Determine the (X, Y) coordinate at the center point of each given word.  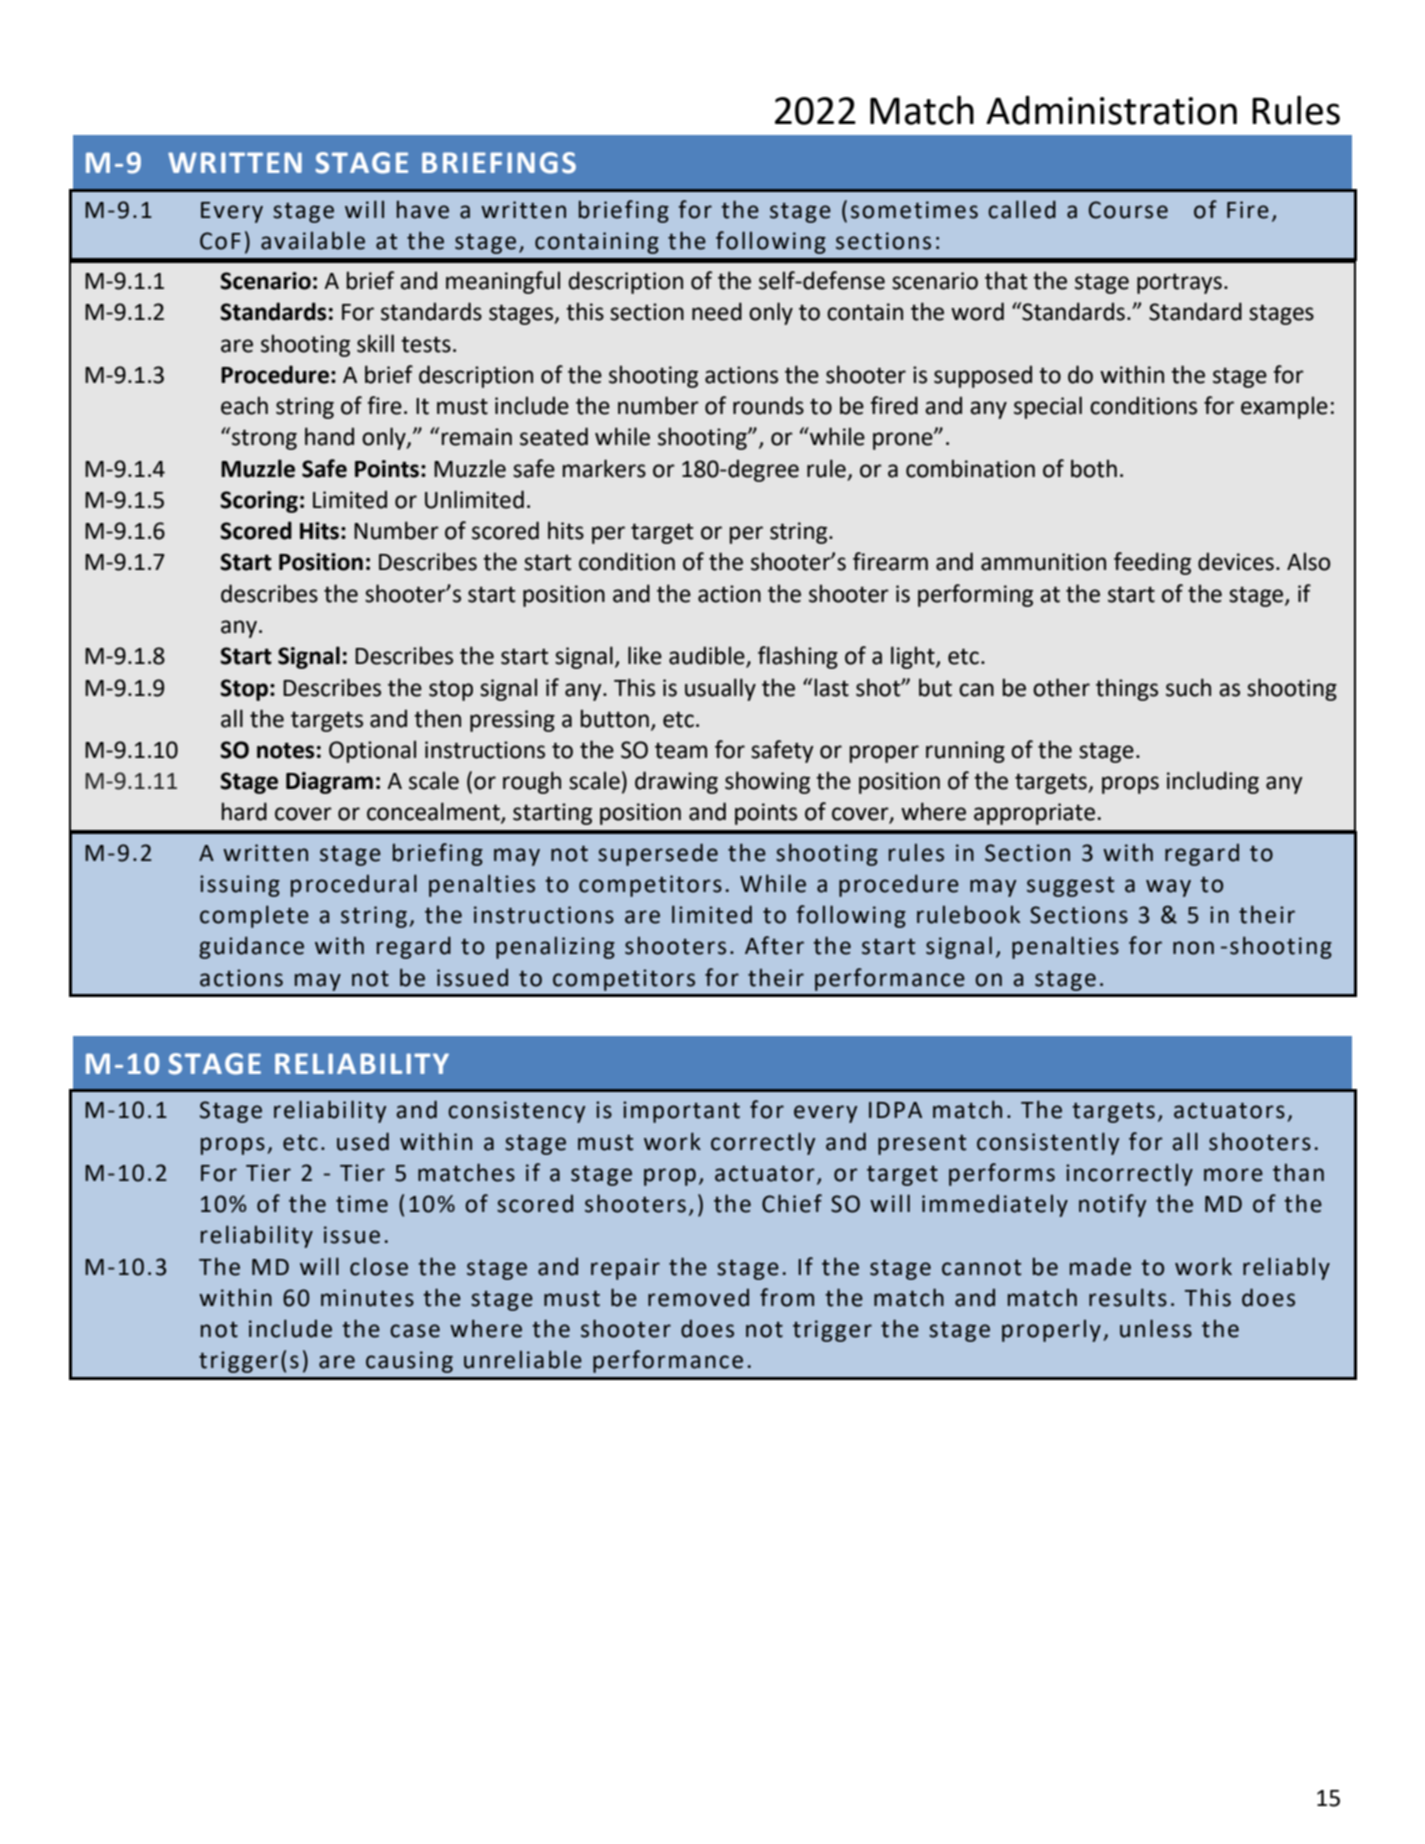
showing (767, 782)
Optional (372, 751)
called (1022, 209)
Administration (1111, 110)
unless (1156, 1328)
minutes (367, 1298)
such (1188, 687)
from (787, 1297)
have (423, 210)
